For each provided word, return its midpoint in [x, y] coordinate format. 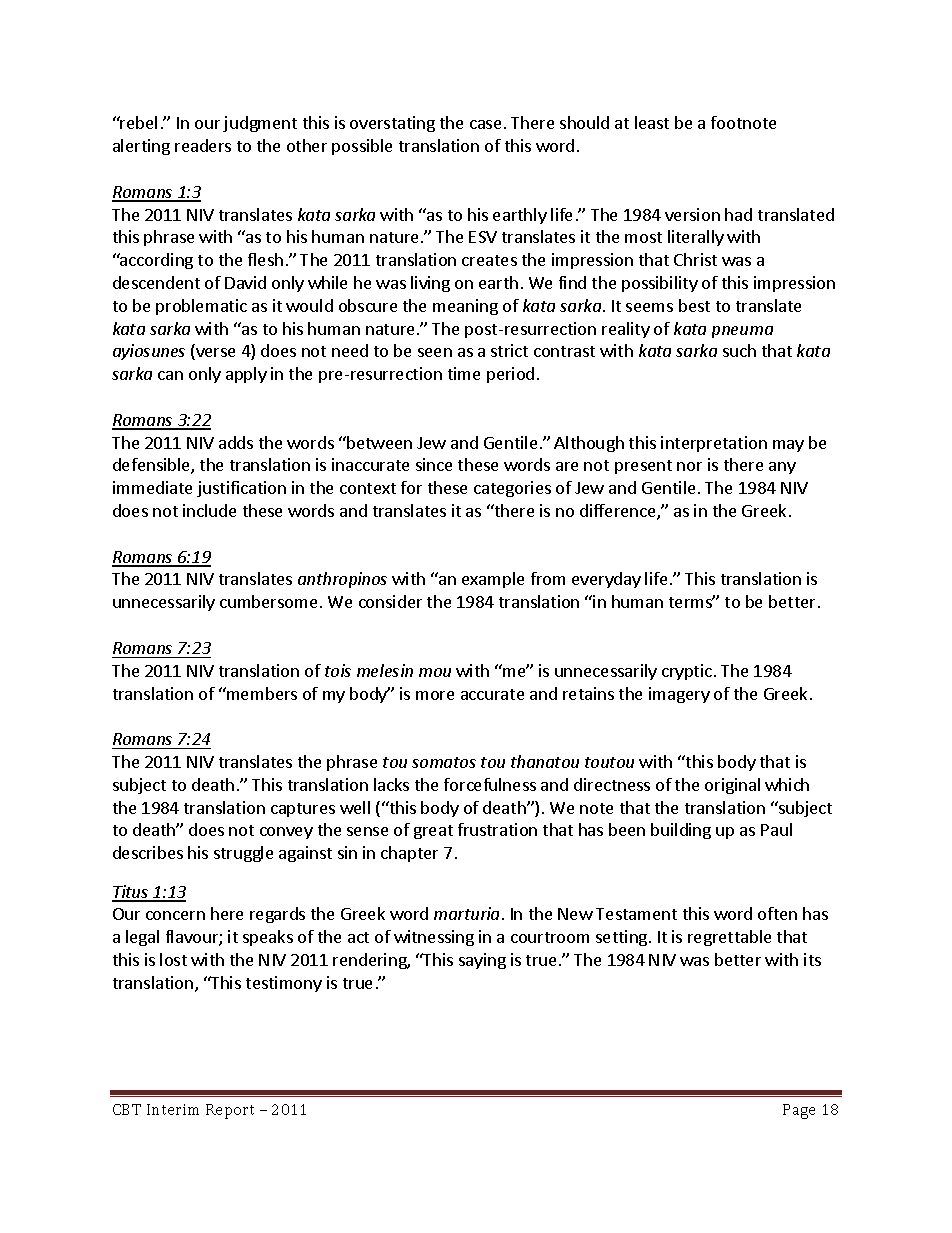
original [732, 786]
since [434, 464]
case [485, 124]
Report [230, 1111]
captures [303, 810]
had [738, 214]
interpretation [714, 444]
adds [236, 442]
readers [203, 145]
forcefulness [490, 784]
